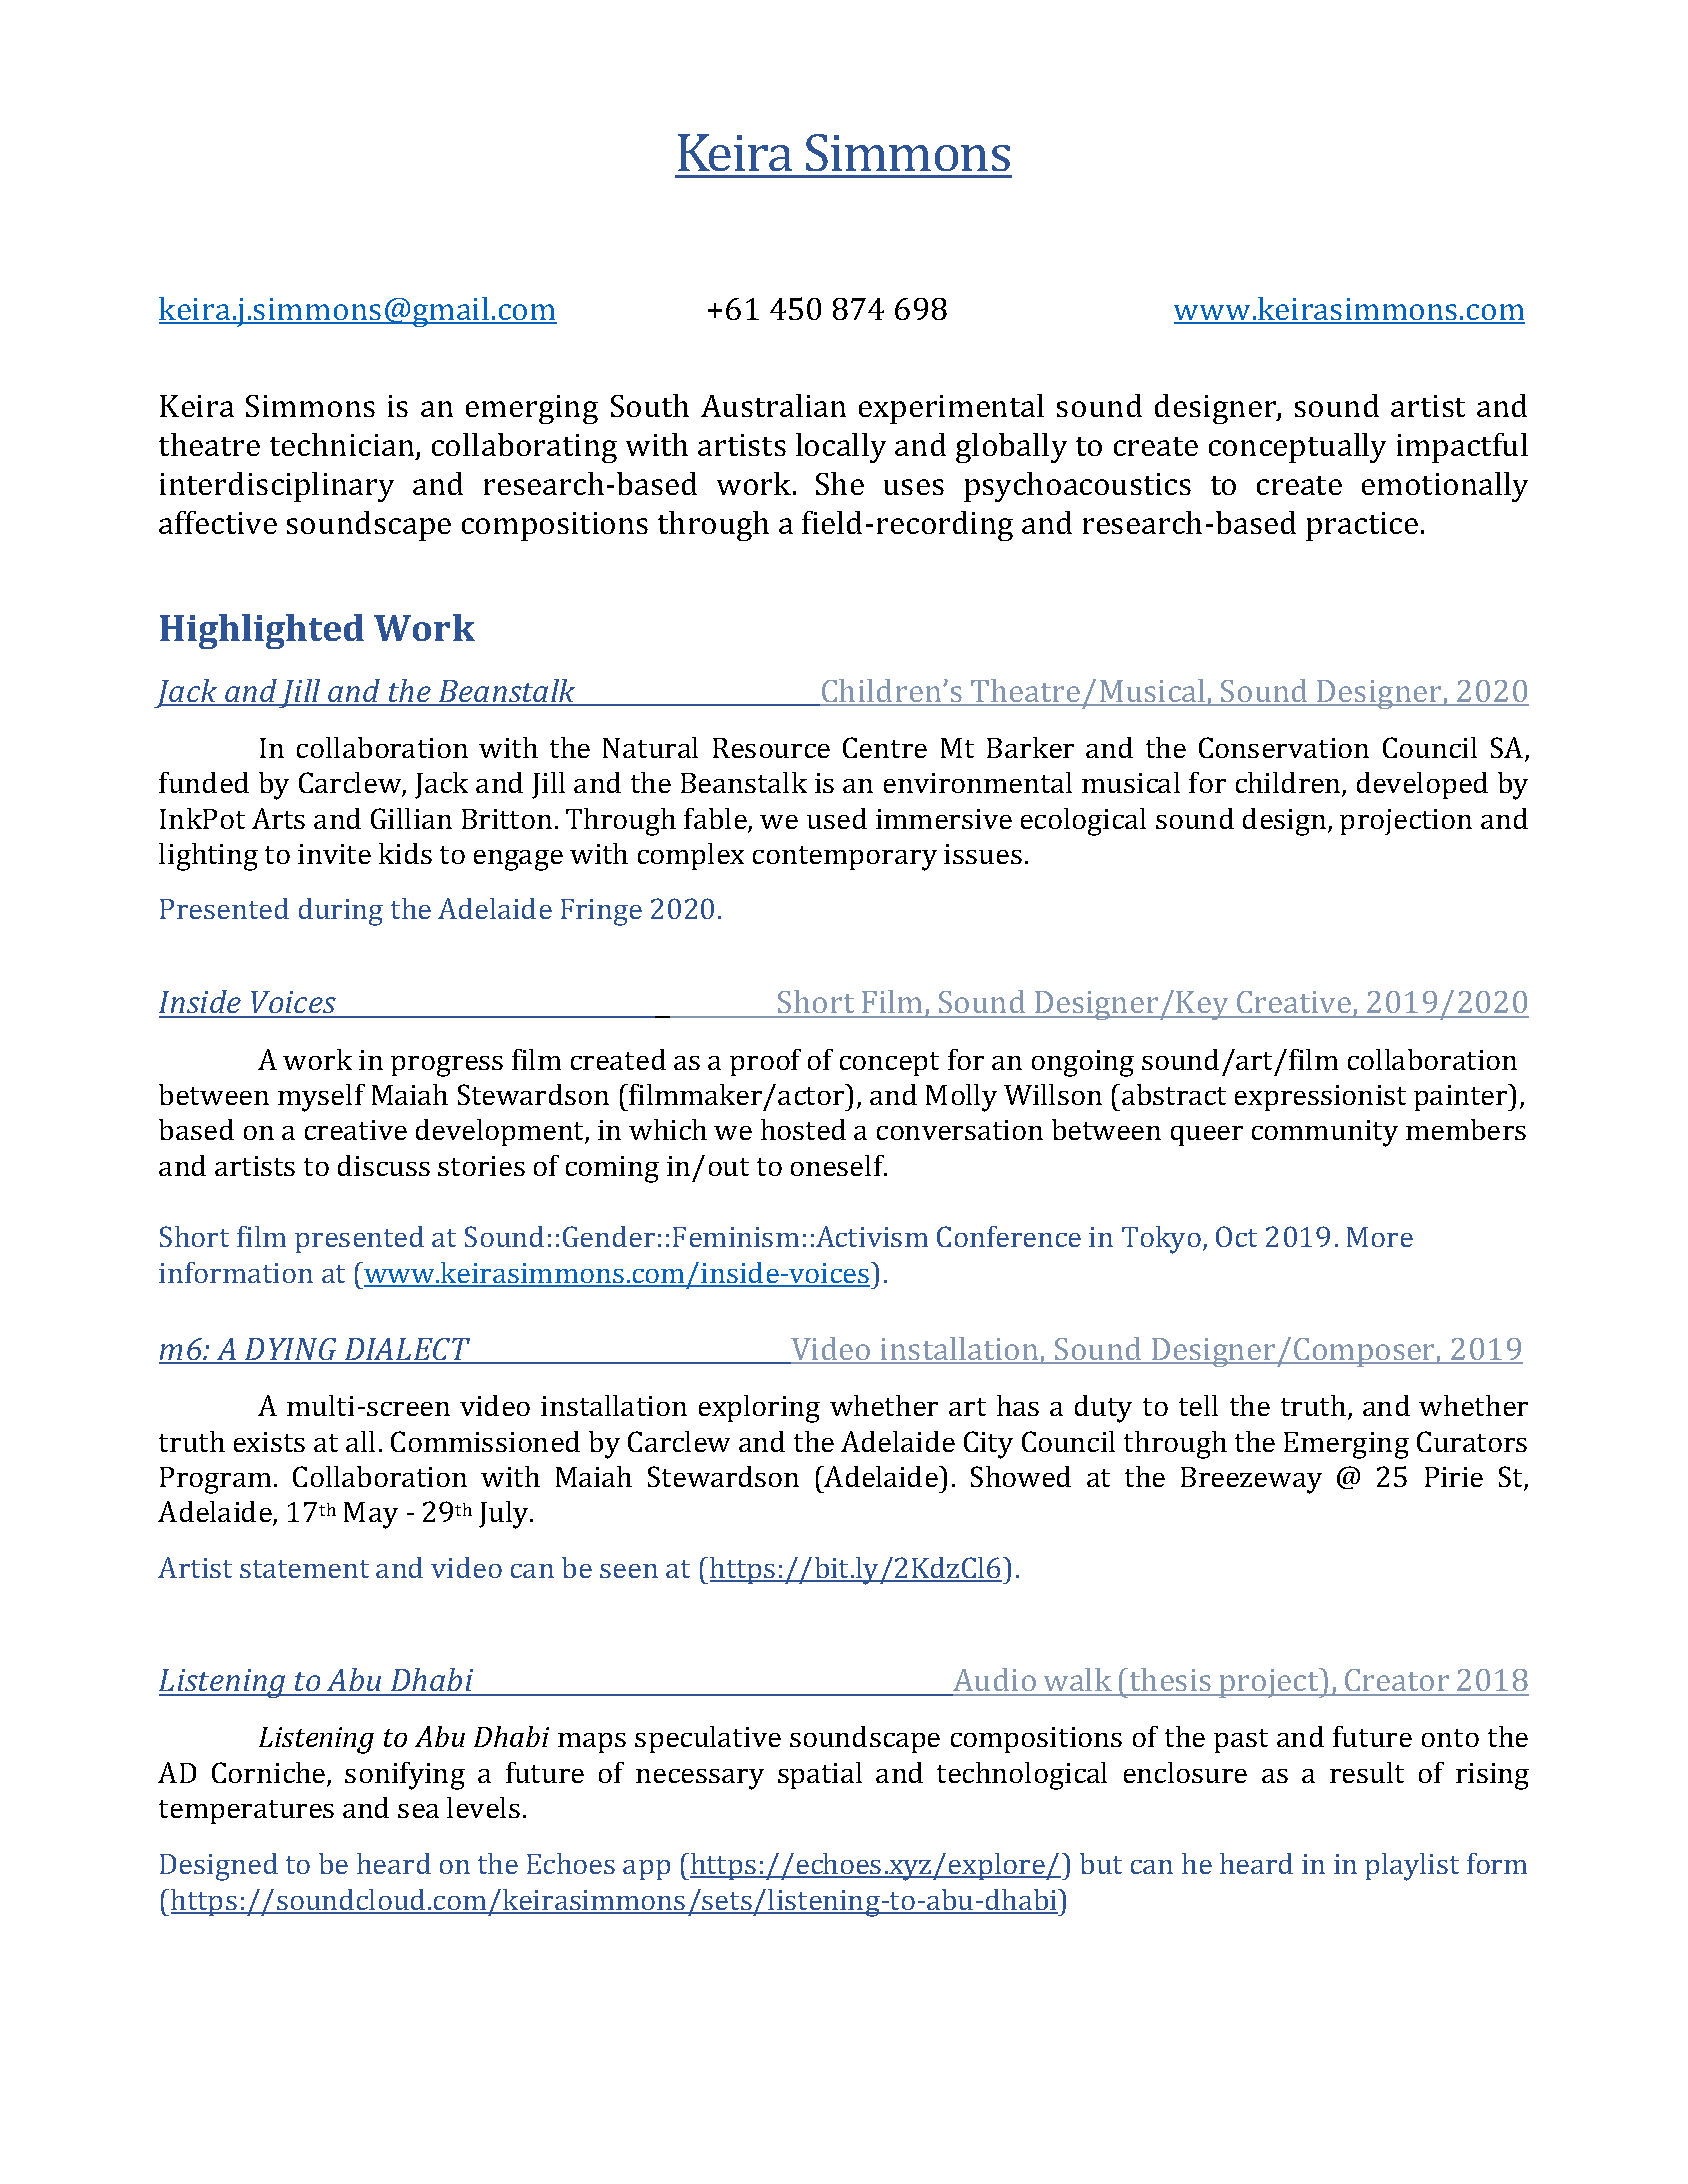 This screenshot has width=1688, height=2184. I want to click on exploring, so click(759, 1409).
